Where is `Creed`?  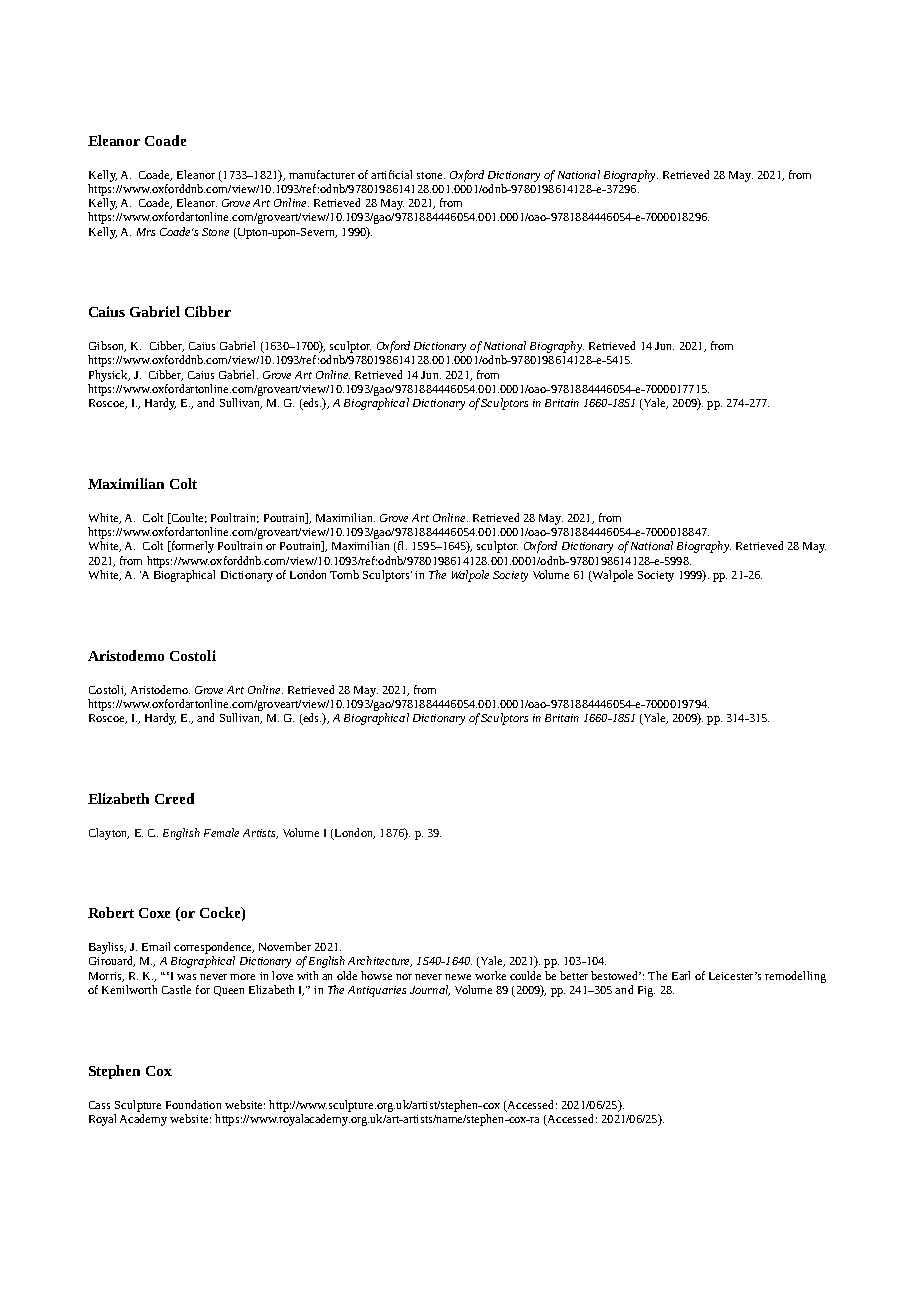
Creed is located at coordinates (174, 798).
